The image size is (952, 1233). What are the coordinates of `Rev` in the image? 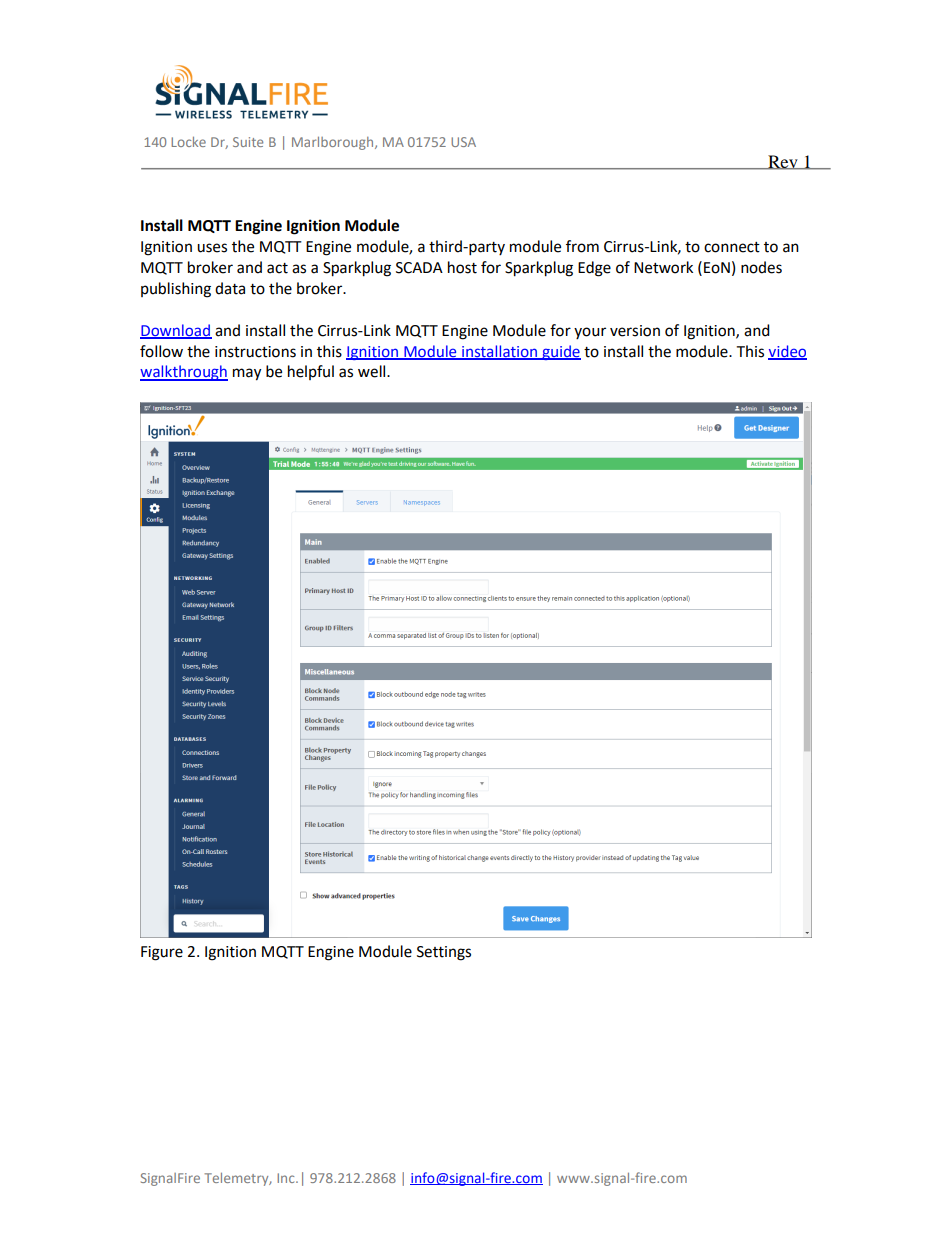 It's located at (783, 162).
